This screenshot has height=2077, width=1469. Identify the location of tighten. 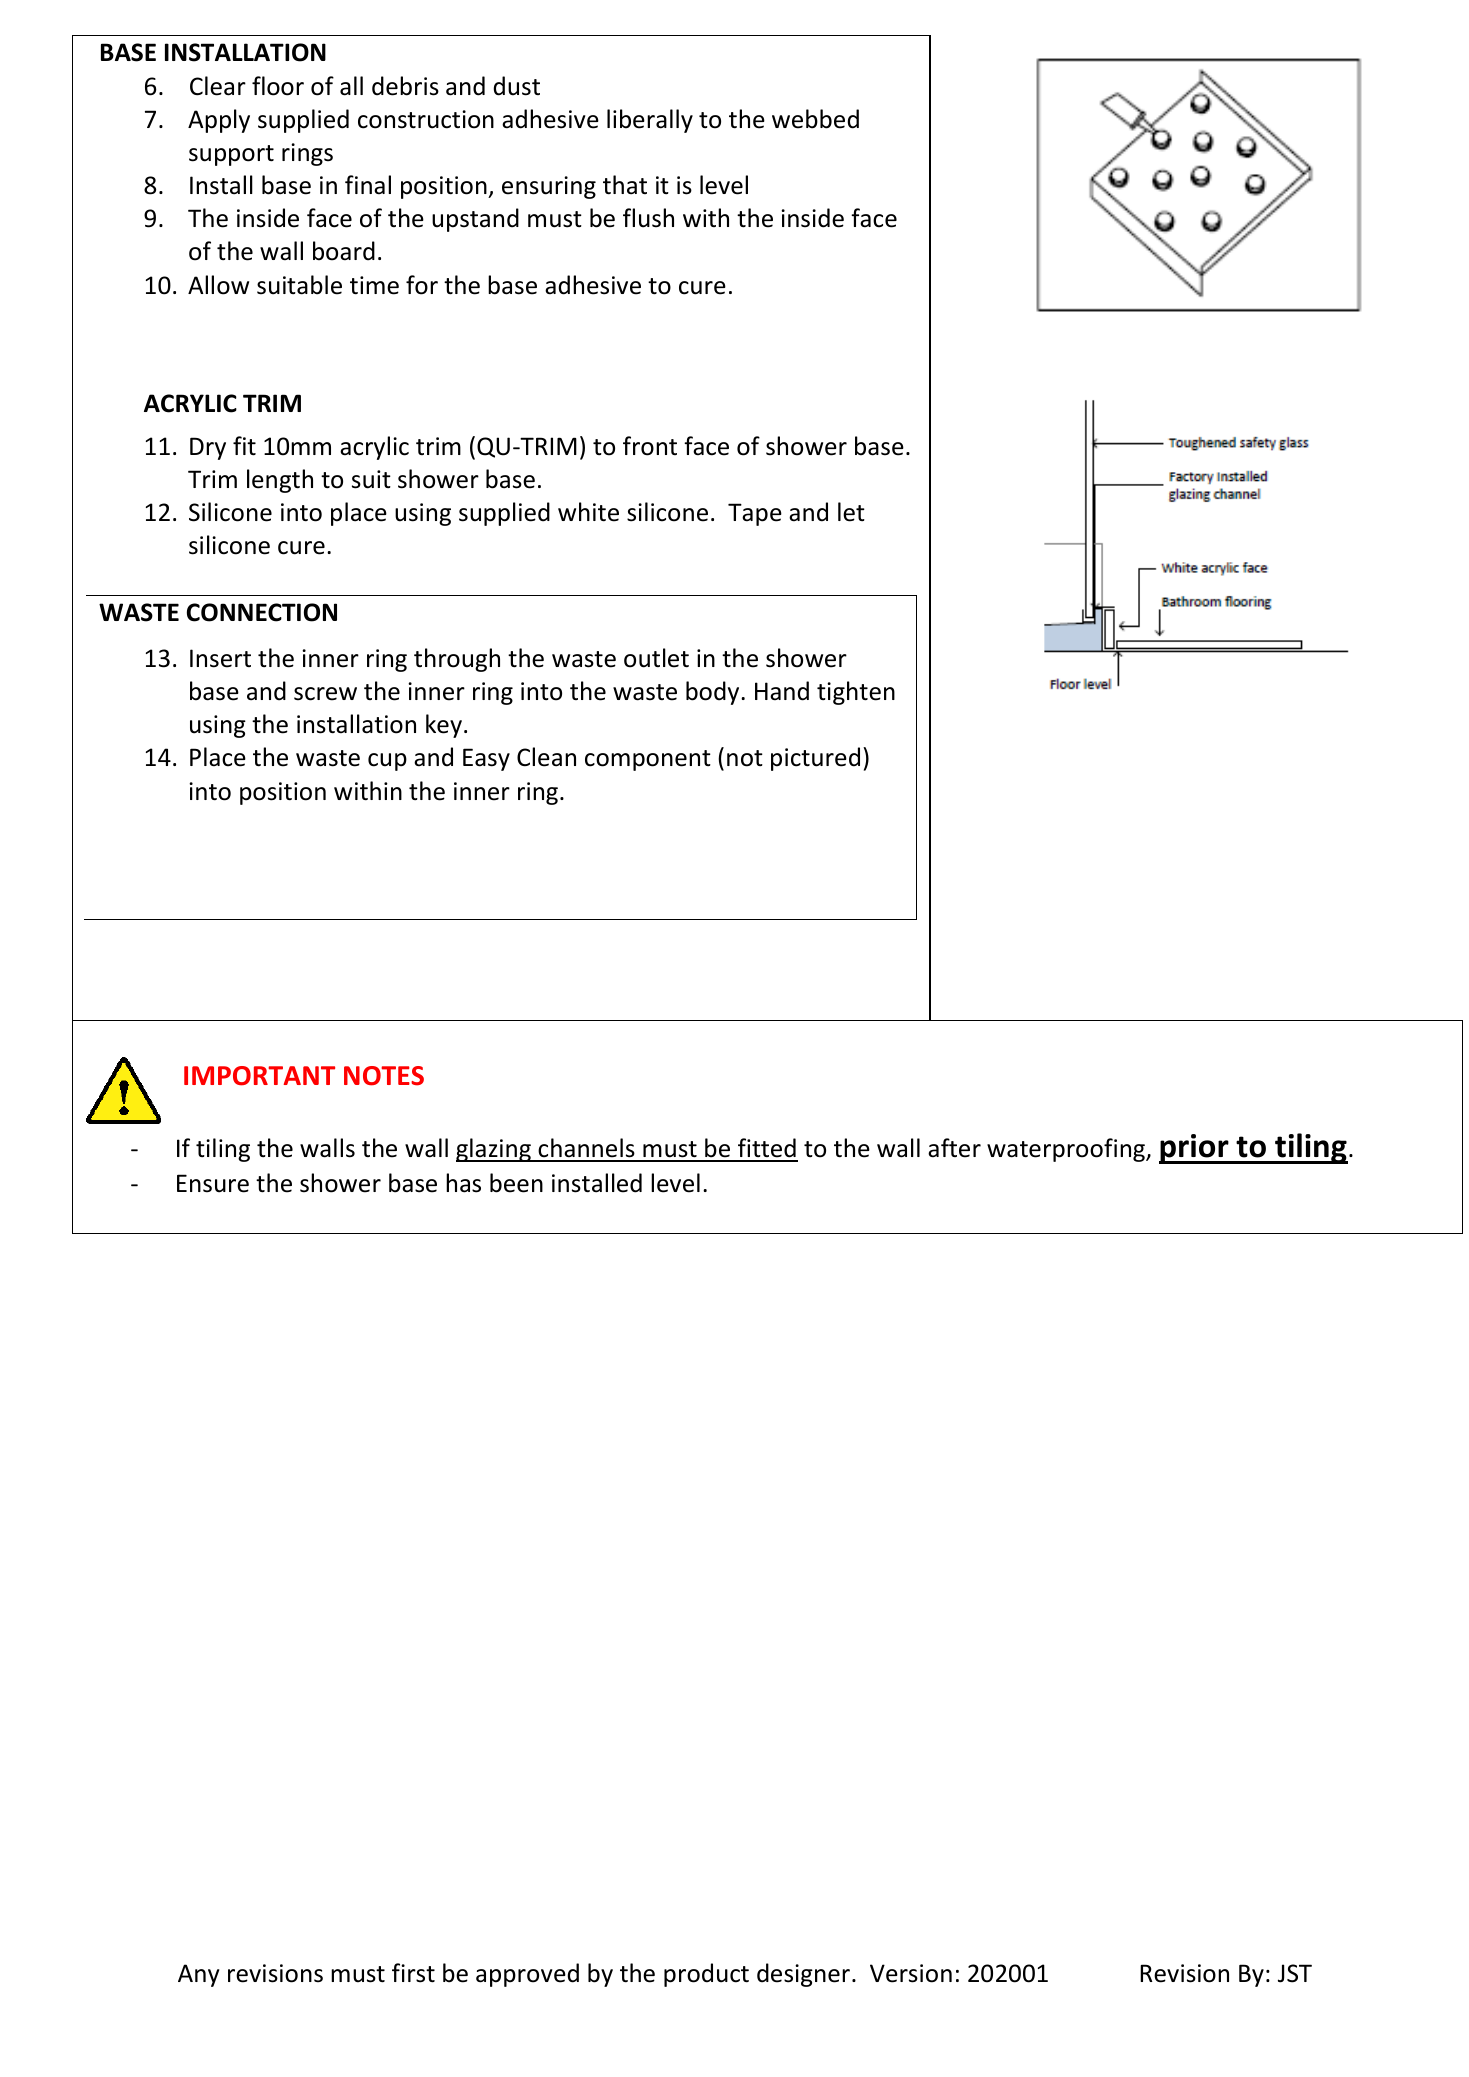
(856, 693).
